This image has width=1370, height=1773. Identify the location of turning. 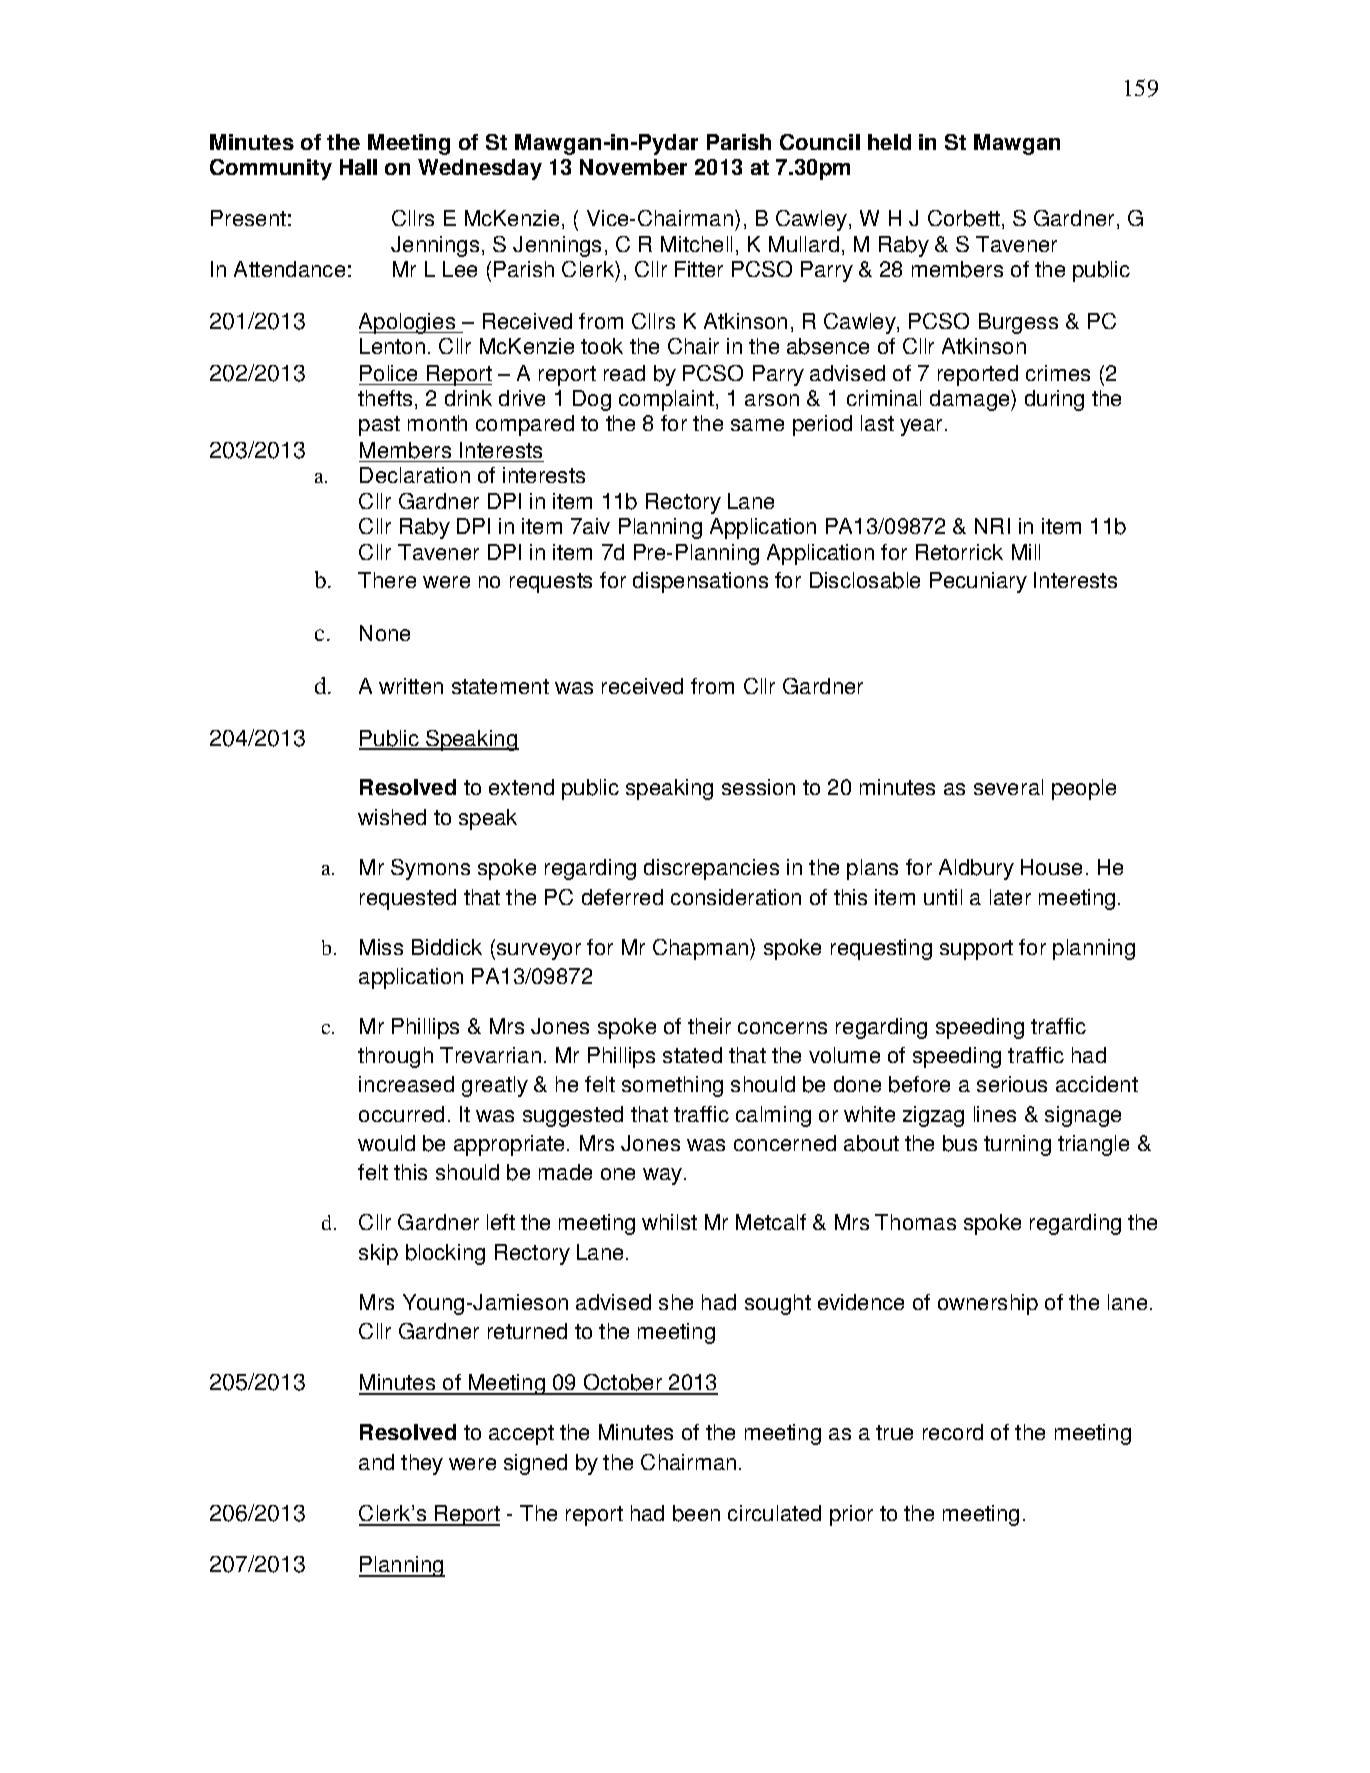
(1017, 1145).
